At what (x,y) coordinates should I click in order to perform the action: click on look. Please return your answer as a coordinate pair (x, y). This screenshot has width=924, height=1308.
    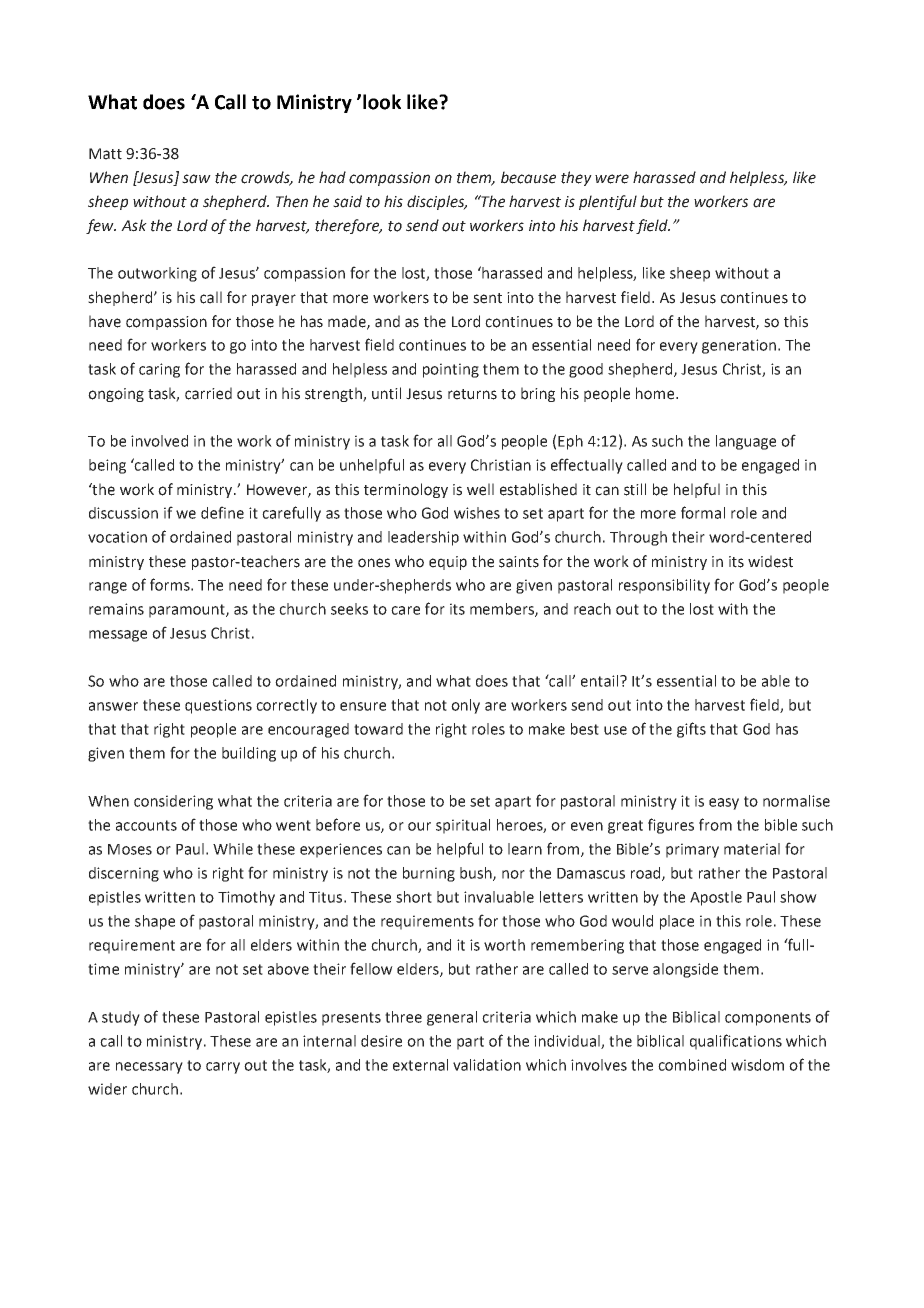
    Looking at the image, I should click on (382, 102).
